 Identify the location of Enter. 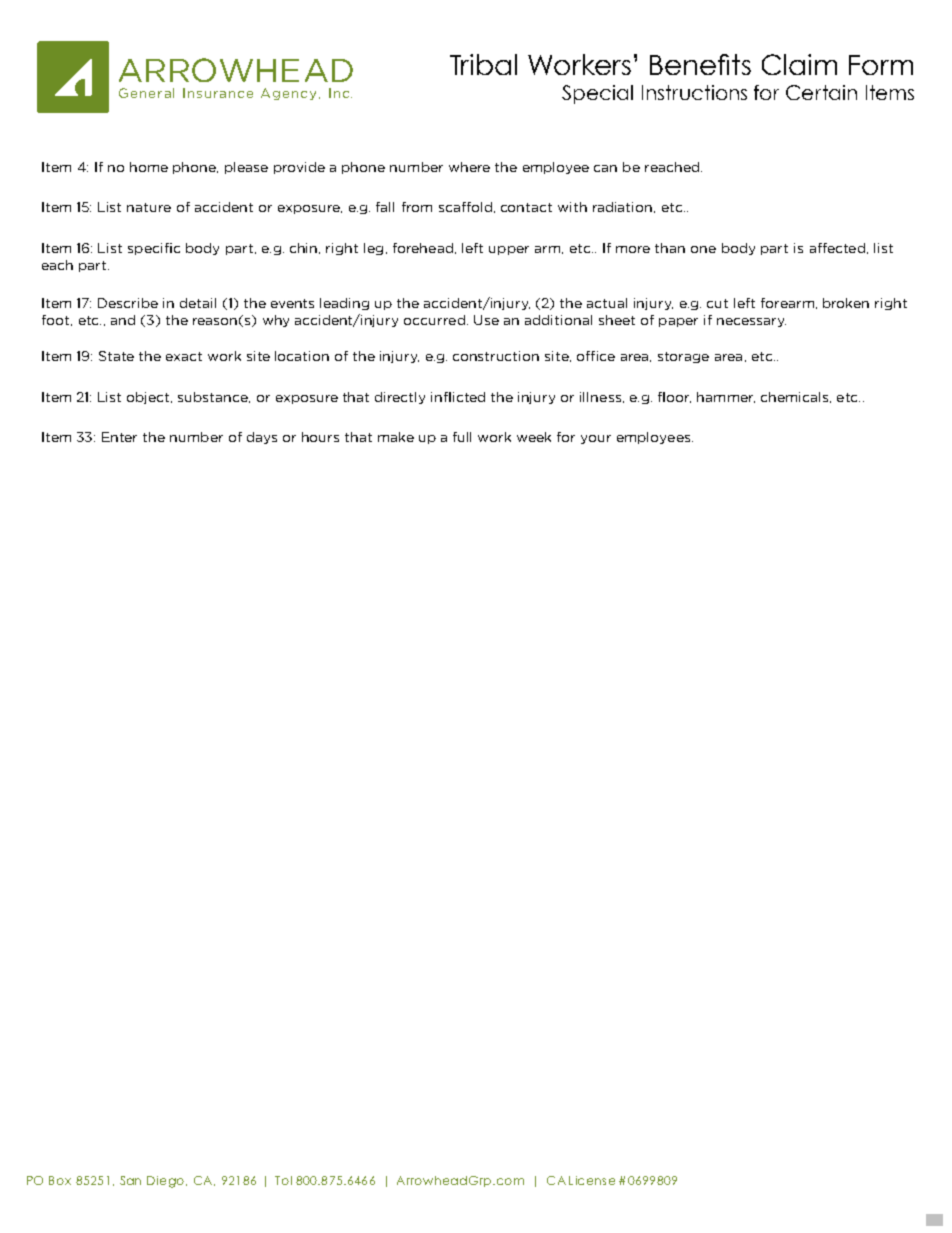
(119, 437).
